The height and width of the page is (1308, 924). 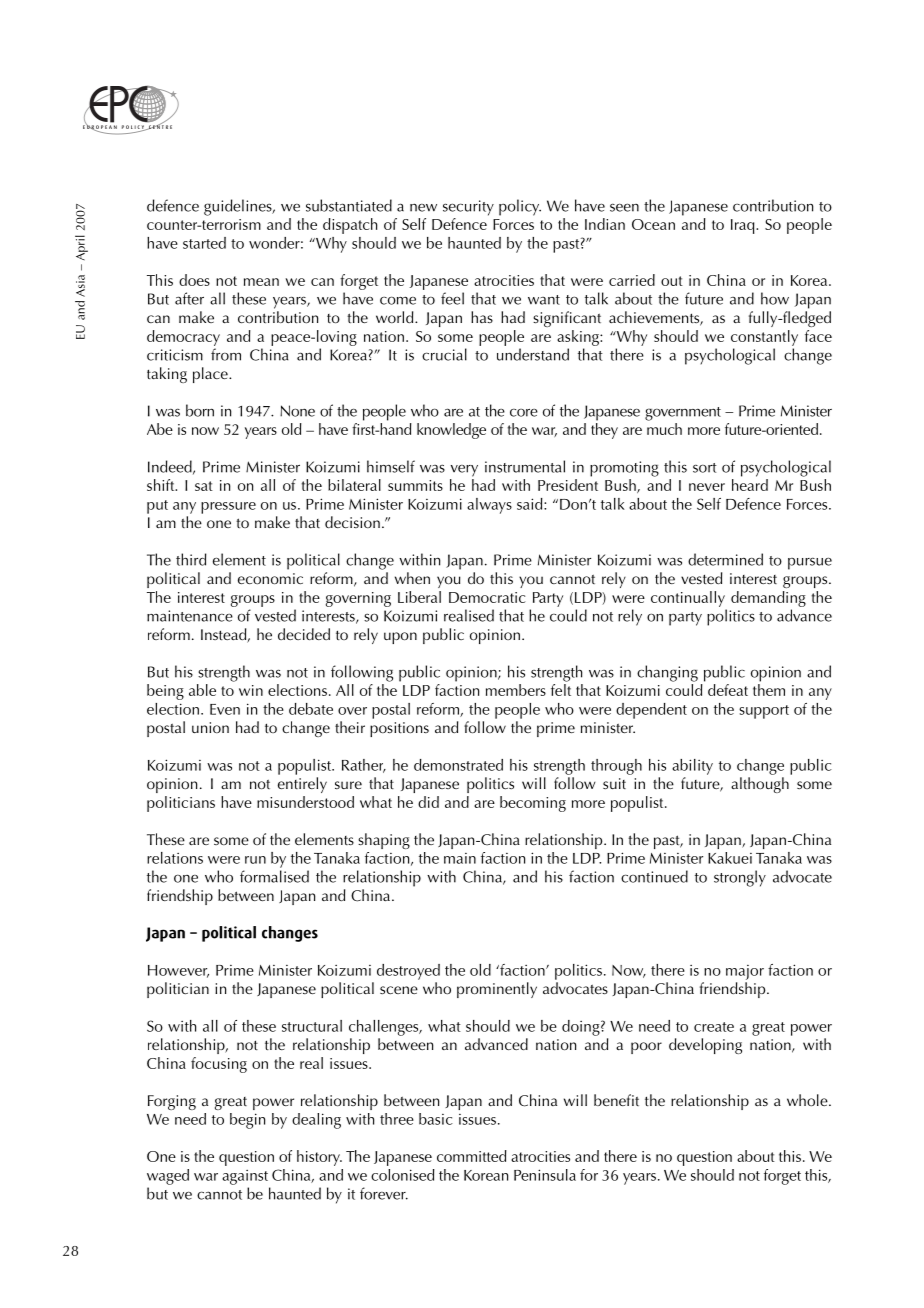 What do you see at coordinates (808, 1100) in the page?
I see `whole` at bounding box center [808, 1100].
